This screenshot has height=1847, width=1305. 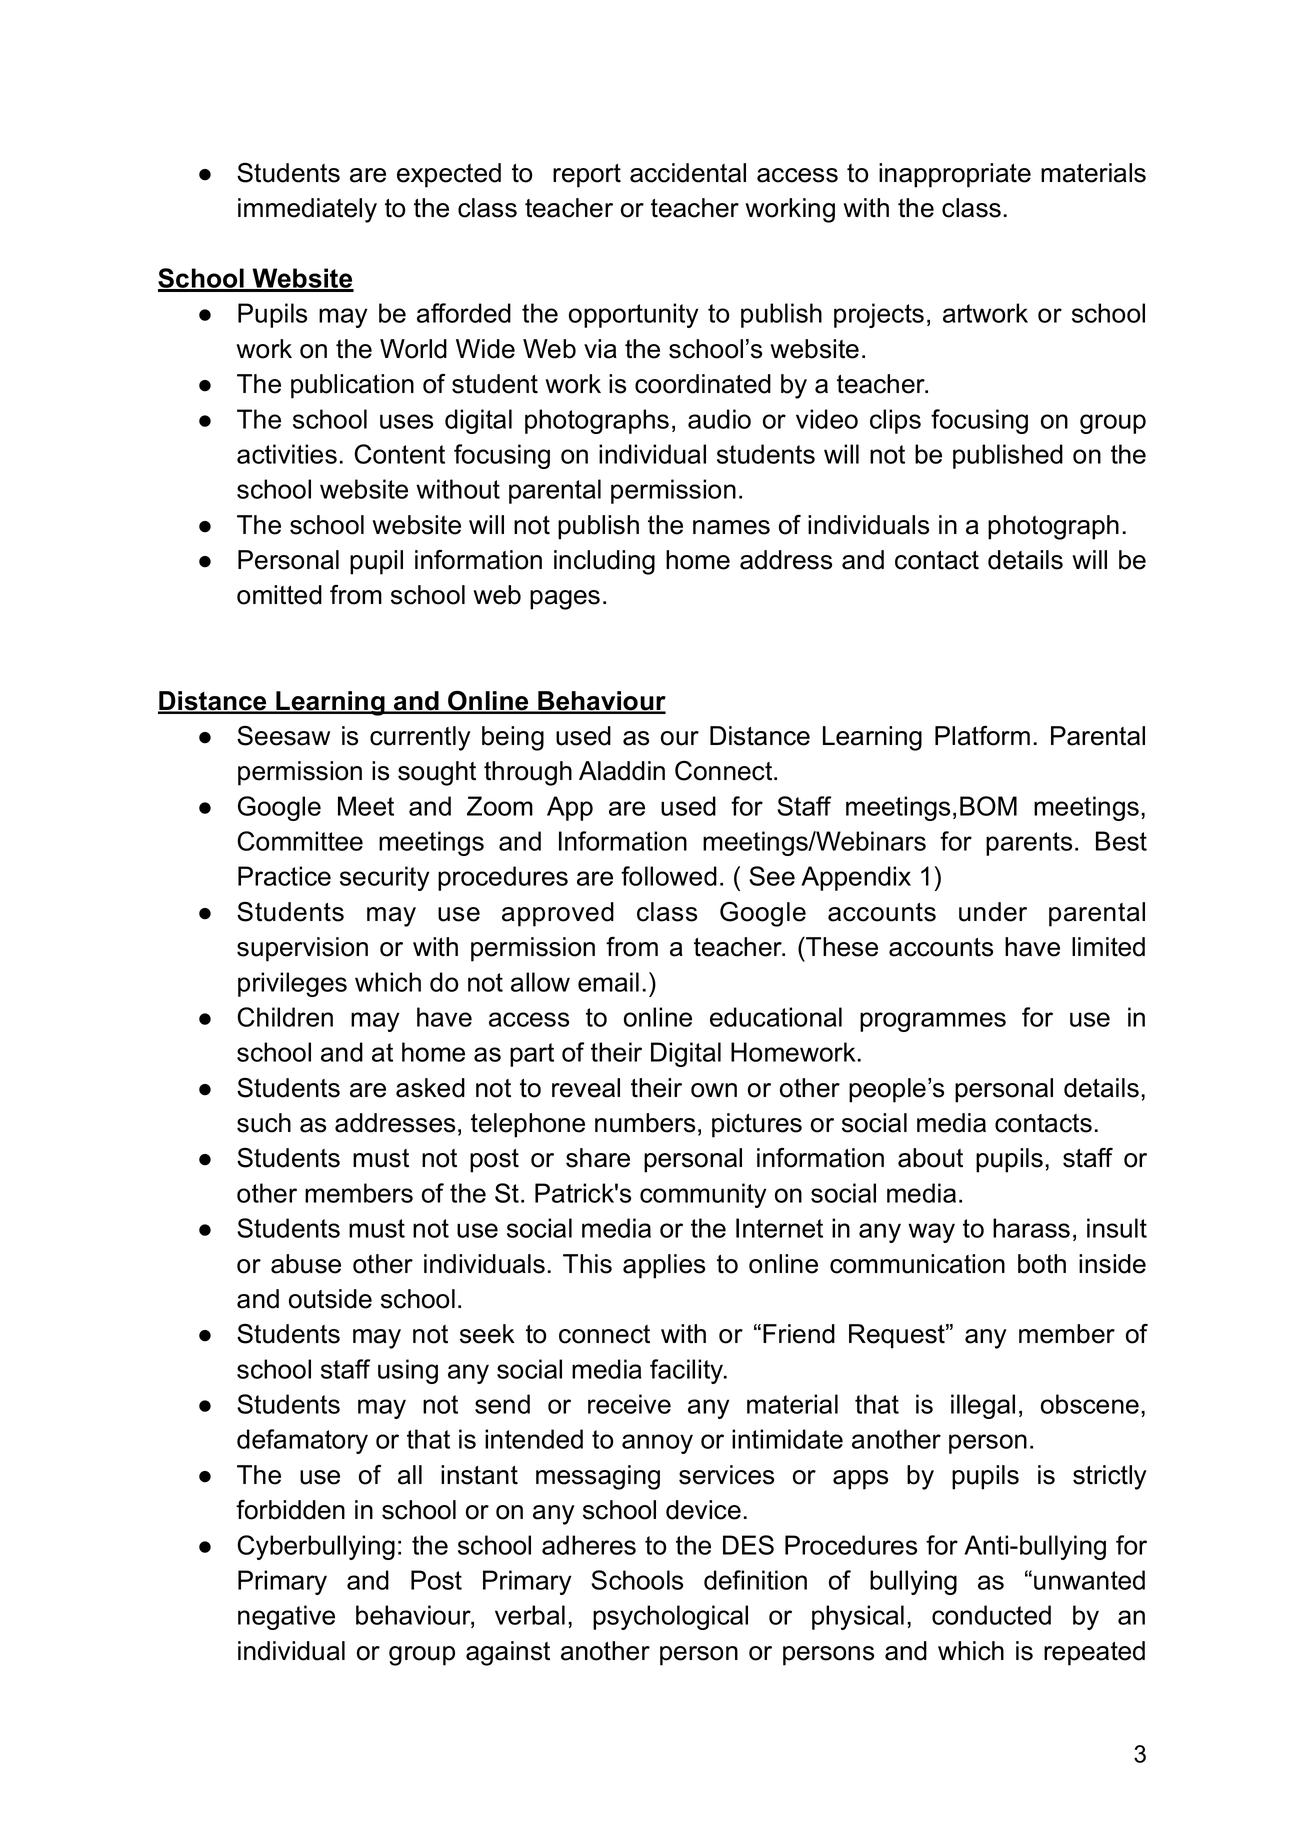 What do you see at coordinates (622, 771) in the screenshot?
I see `Aladdin` at bounding box center [622, 771].
